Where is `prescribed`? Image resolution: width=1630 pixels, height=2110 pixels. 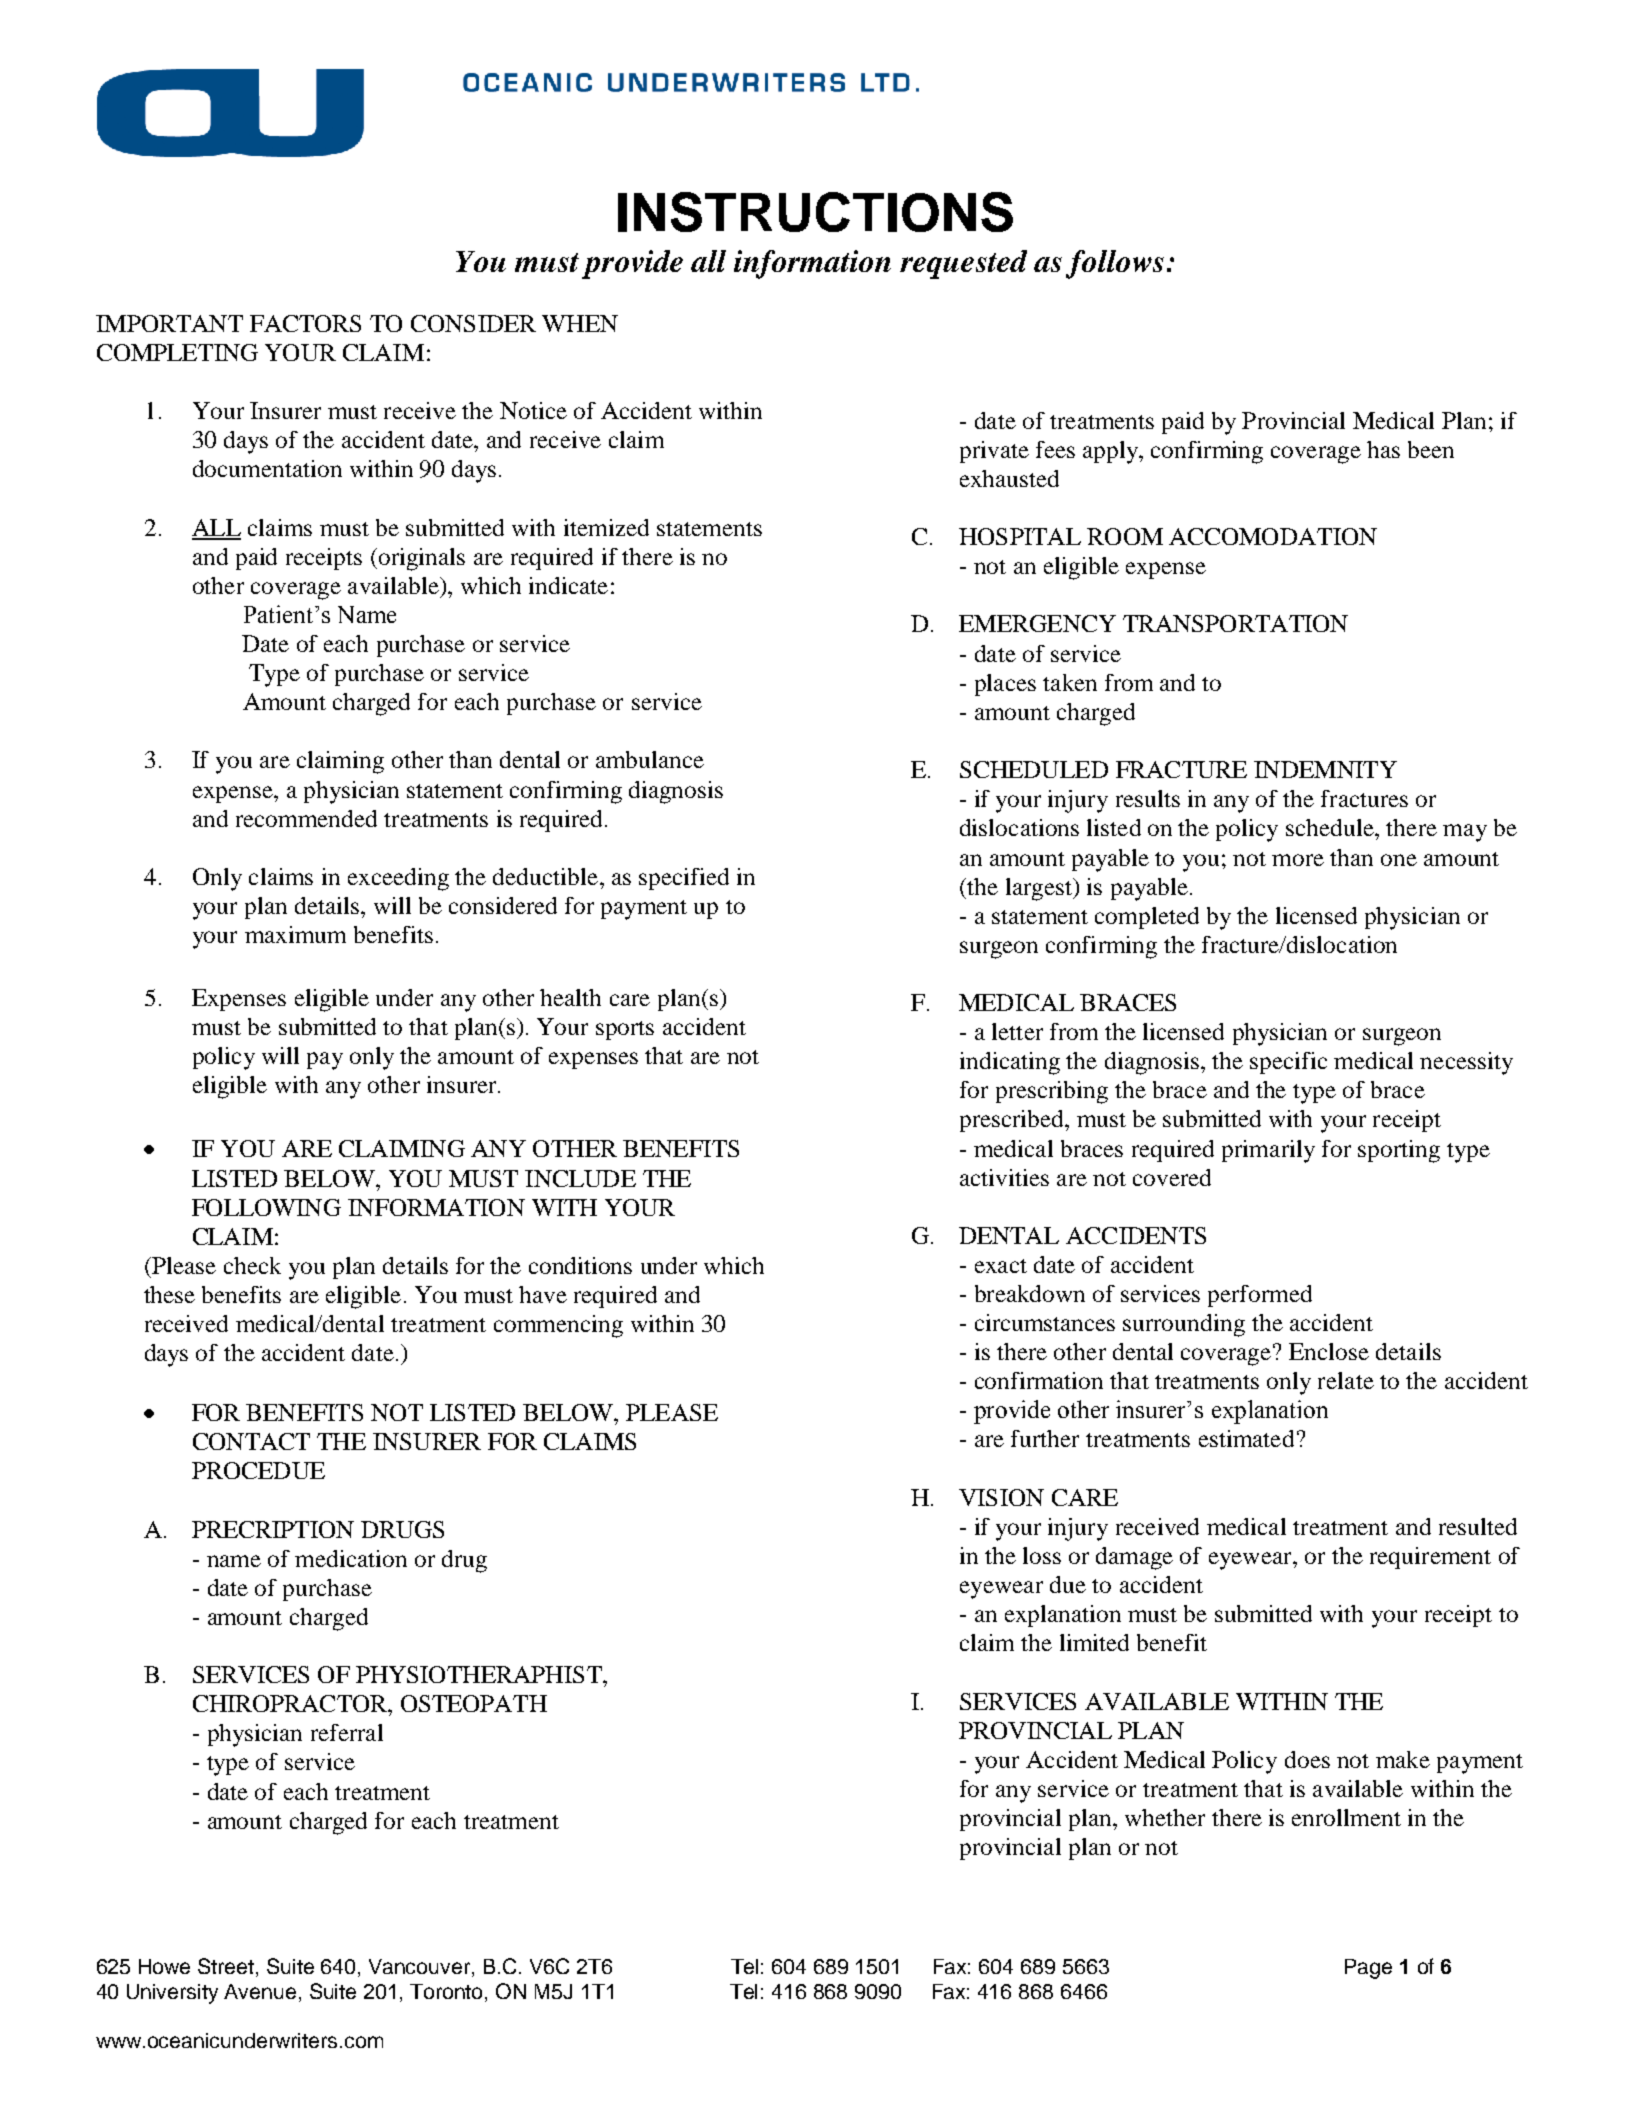
prescribed is located at coordinates (1013, 1121).
